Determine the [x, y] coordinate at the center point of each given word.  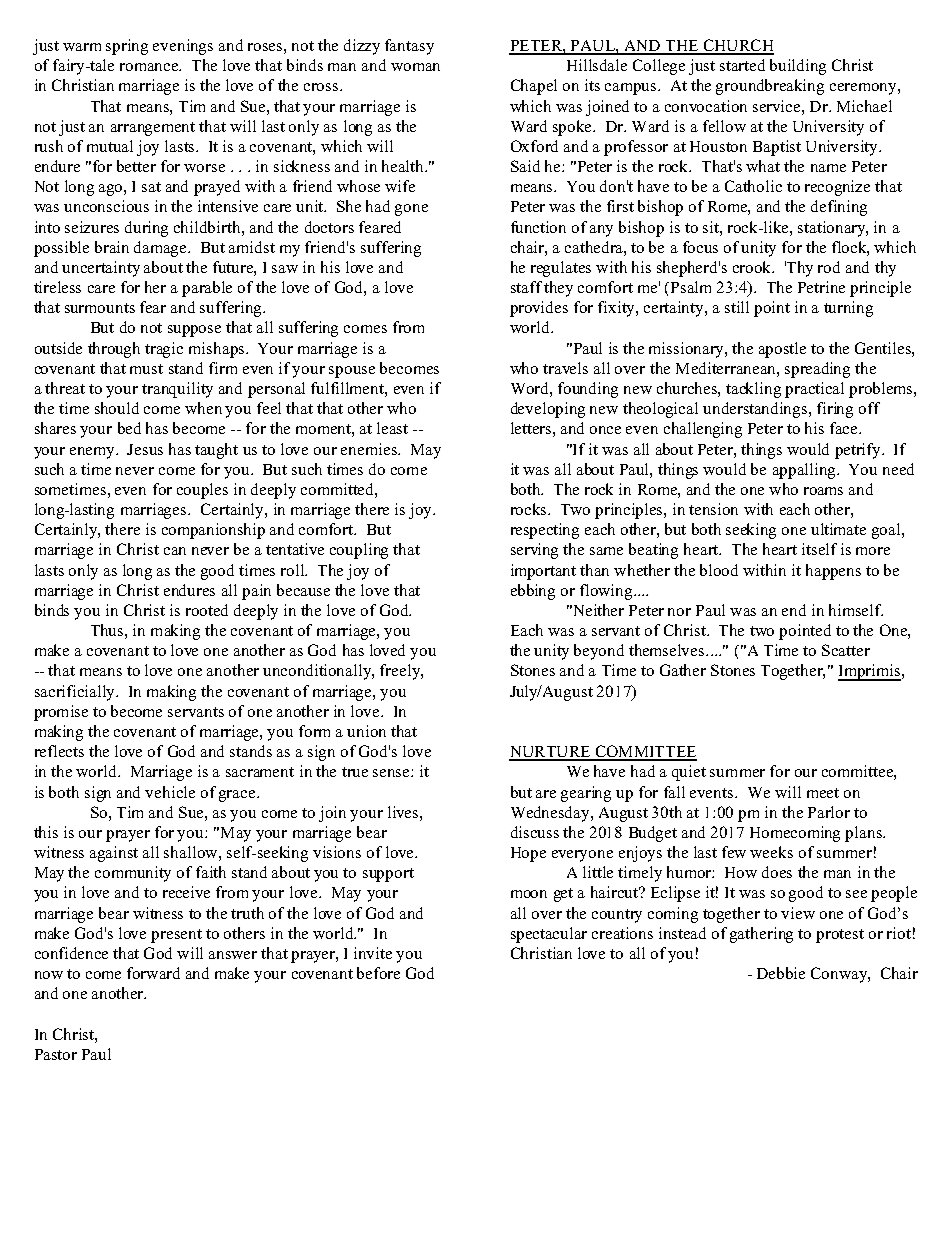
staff [526, 287]
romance [150, 67]
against [114, 854]
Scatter [846, 650]
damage [161, 249]
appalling [805, 471]
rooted [207, 610]
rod [829, 267]
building [798, 67]
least [392, 428]
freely [401, 672]
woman [415, 67]
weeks [771, 852]
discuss [535, 832]
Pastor [56, 1054]
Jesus [145, 449]
